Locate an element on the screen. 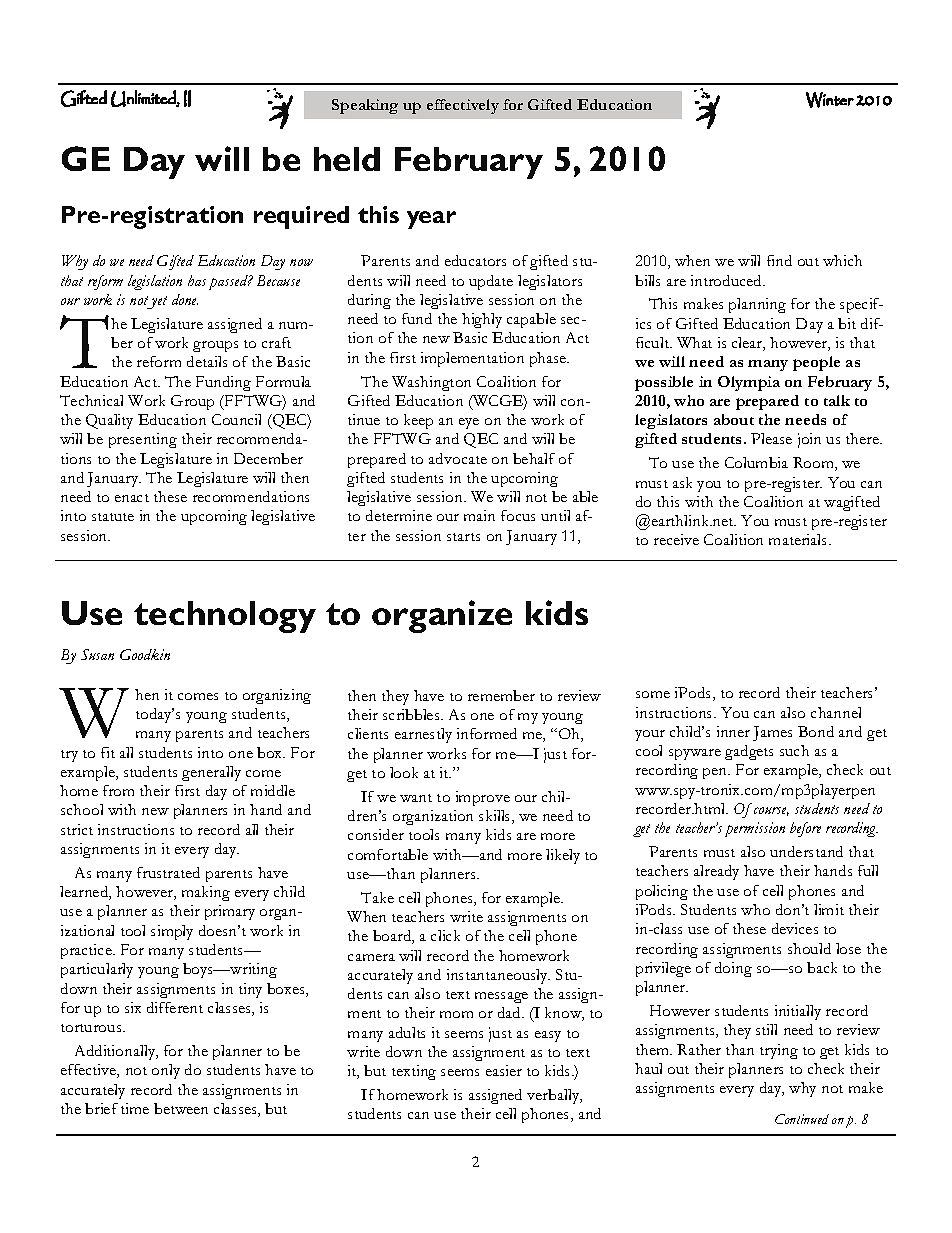  Speaking is located at coordinates (365, 106).
